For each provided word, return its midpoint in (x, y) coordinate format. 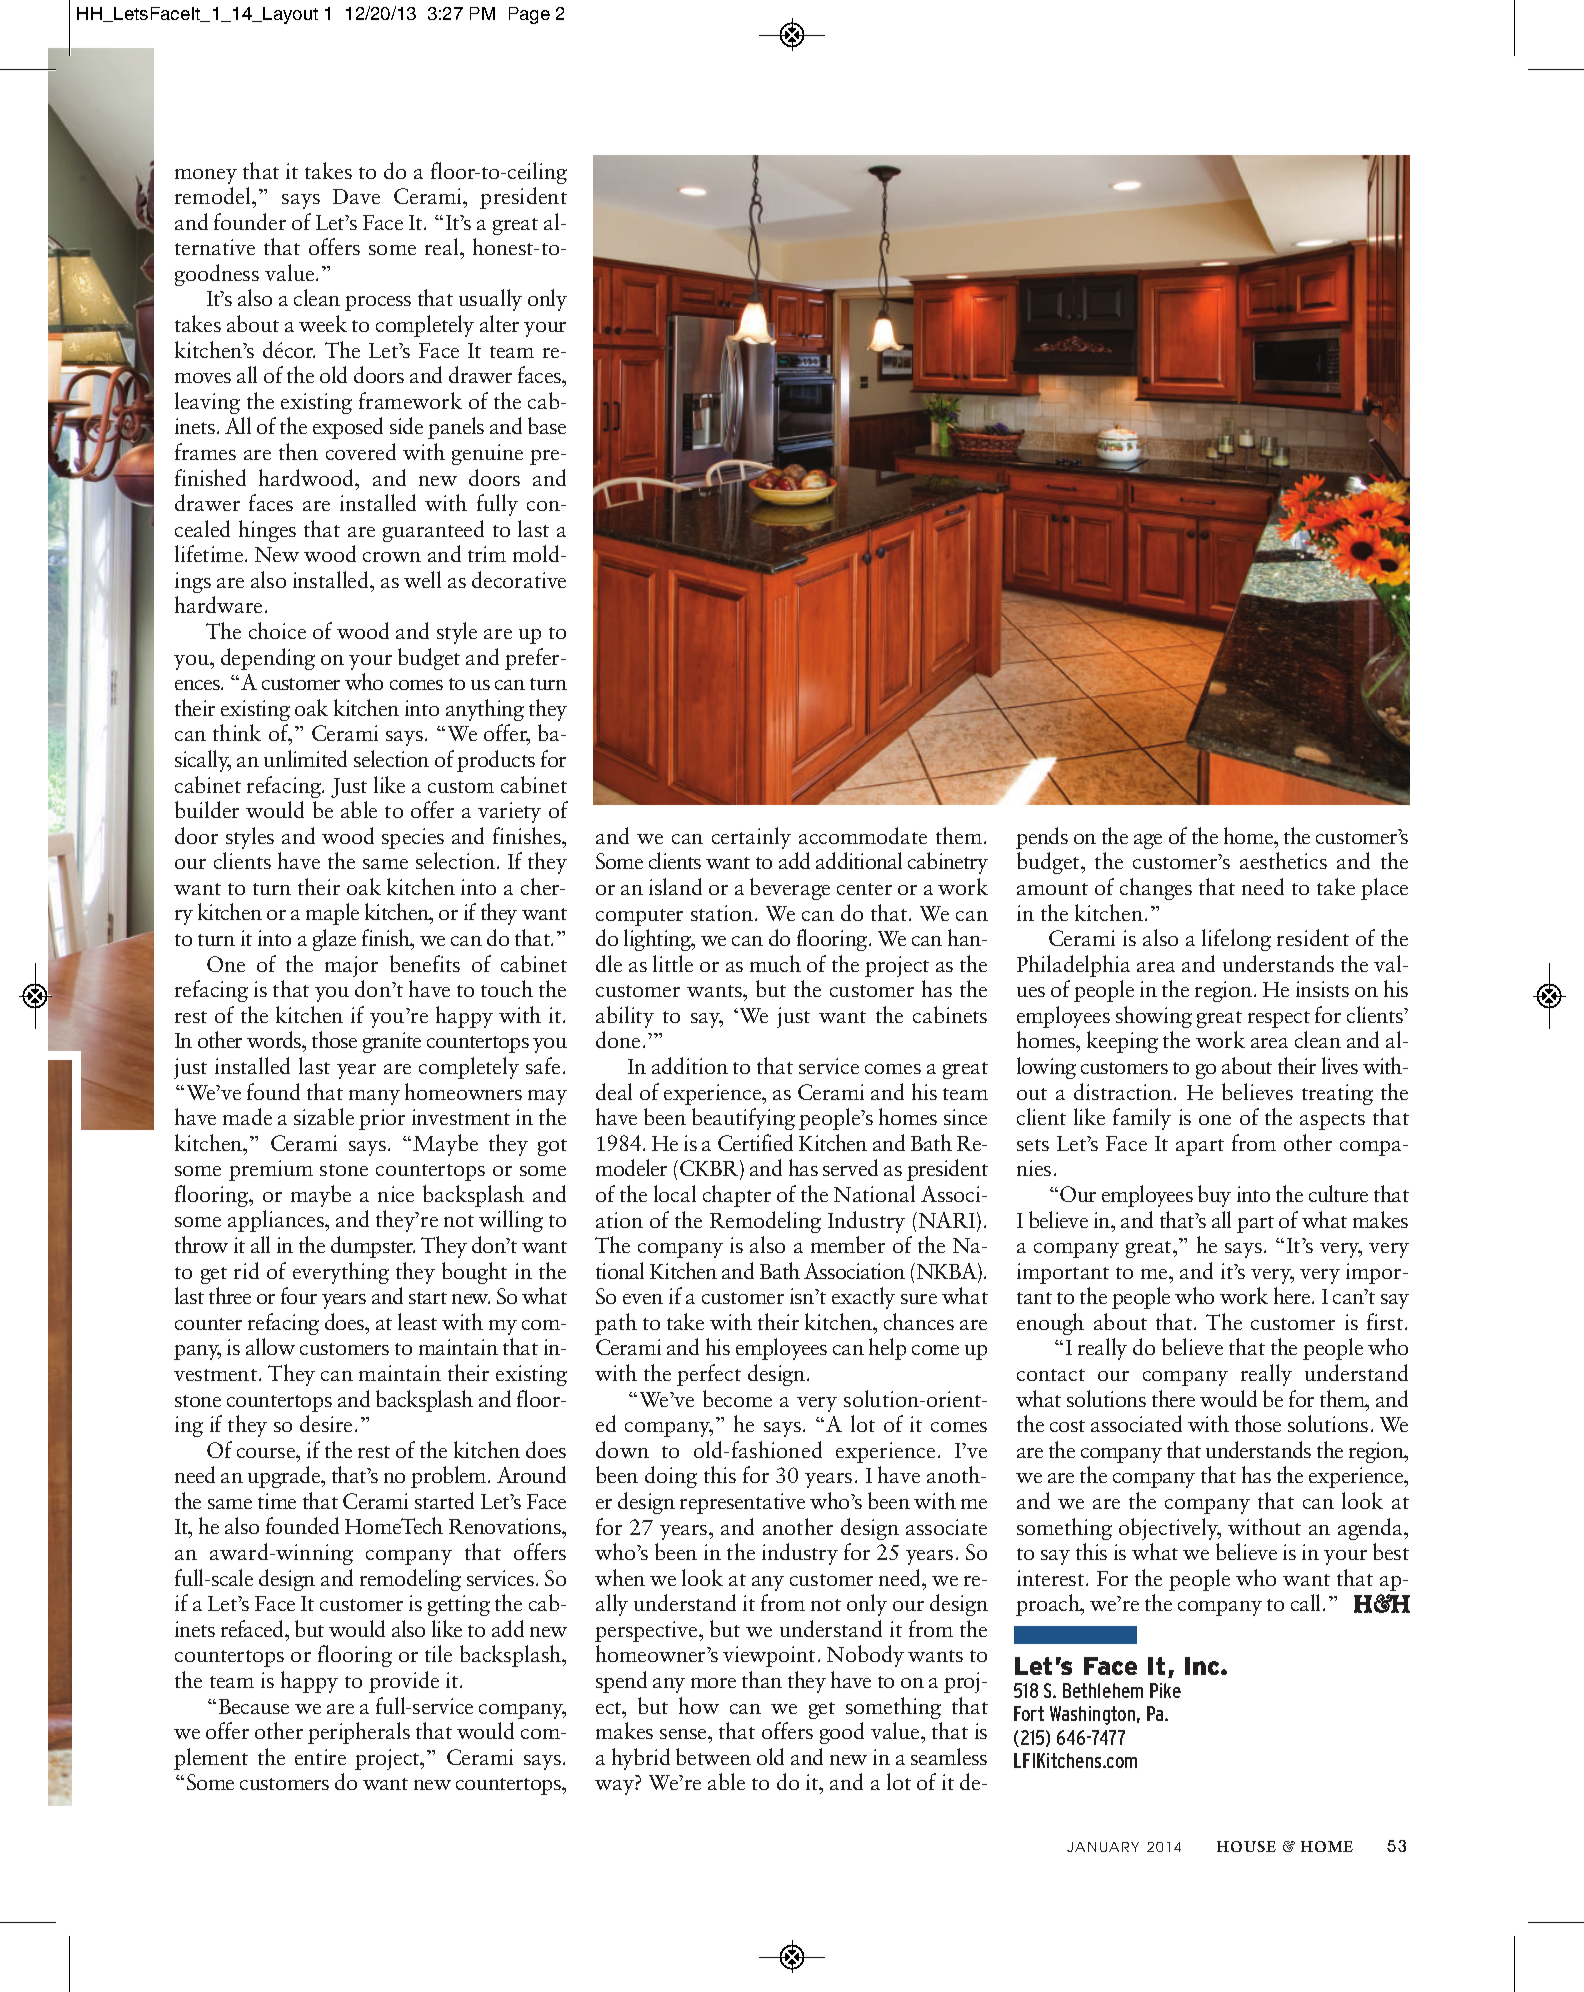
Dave (356, 196)
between (713, 1756)
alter (499, 323)
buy (1214, 1196)
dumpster (373, 1247)
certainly (751, 838)
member (848, 1244)
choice (277, 630)
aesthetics (1283, 860)
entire (320, 1757)
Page (529, 15)
